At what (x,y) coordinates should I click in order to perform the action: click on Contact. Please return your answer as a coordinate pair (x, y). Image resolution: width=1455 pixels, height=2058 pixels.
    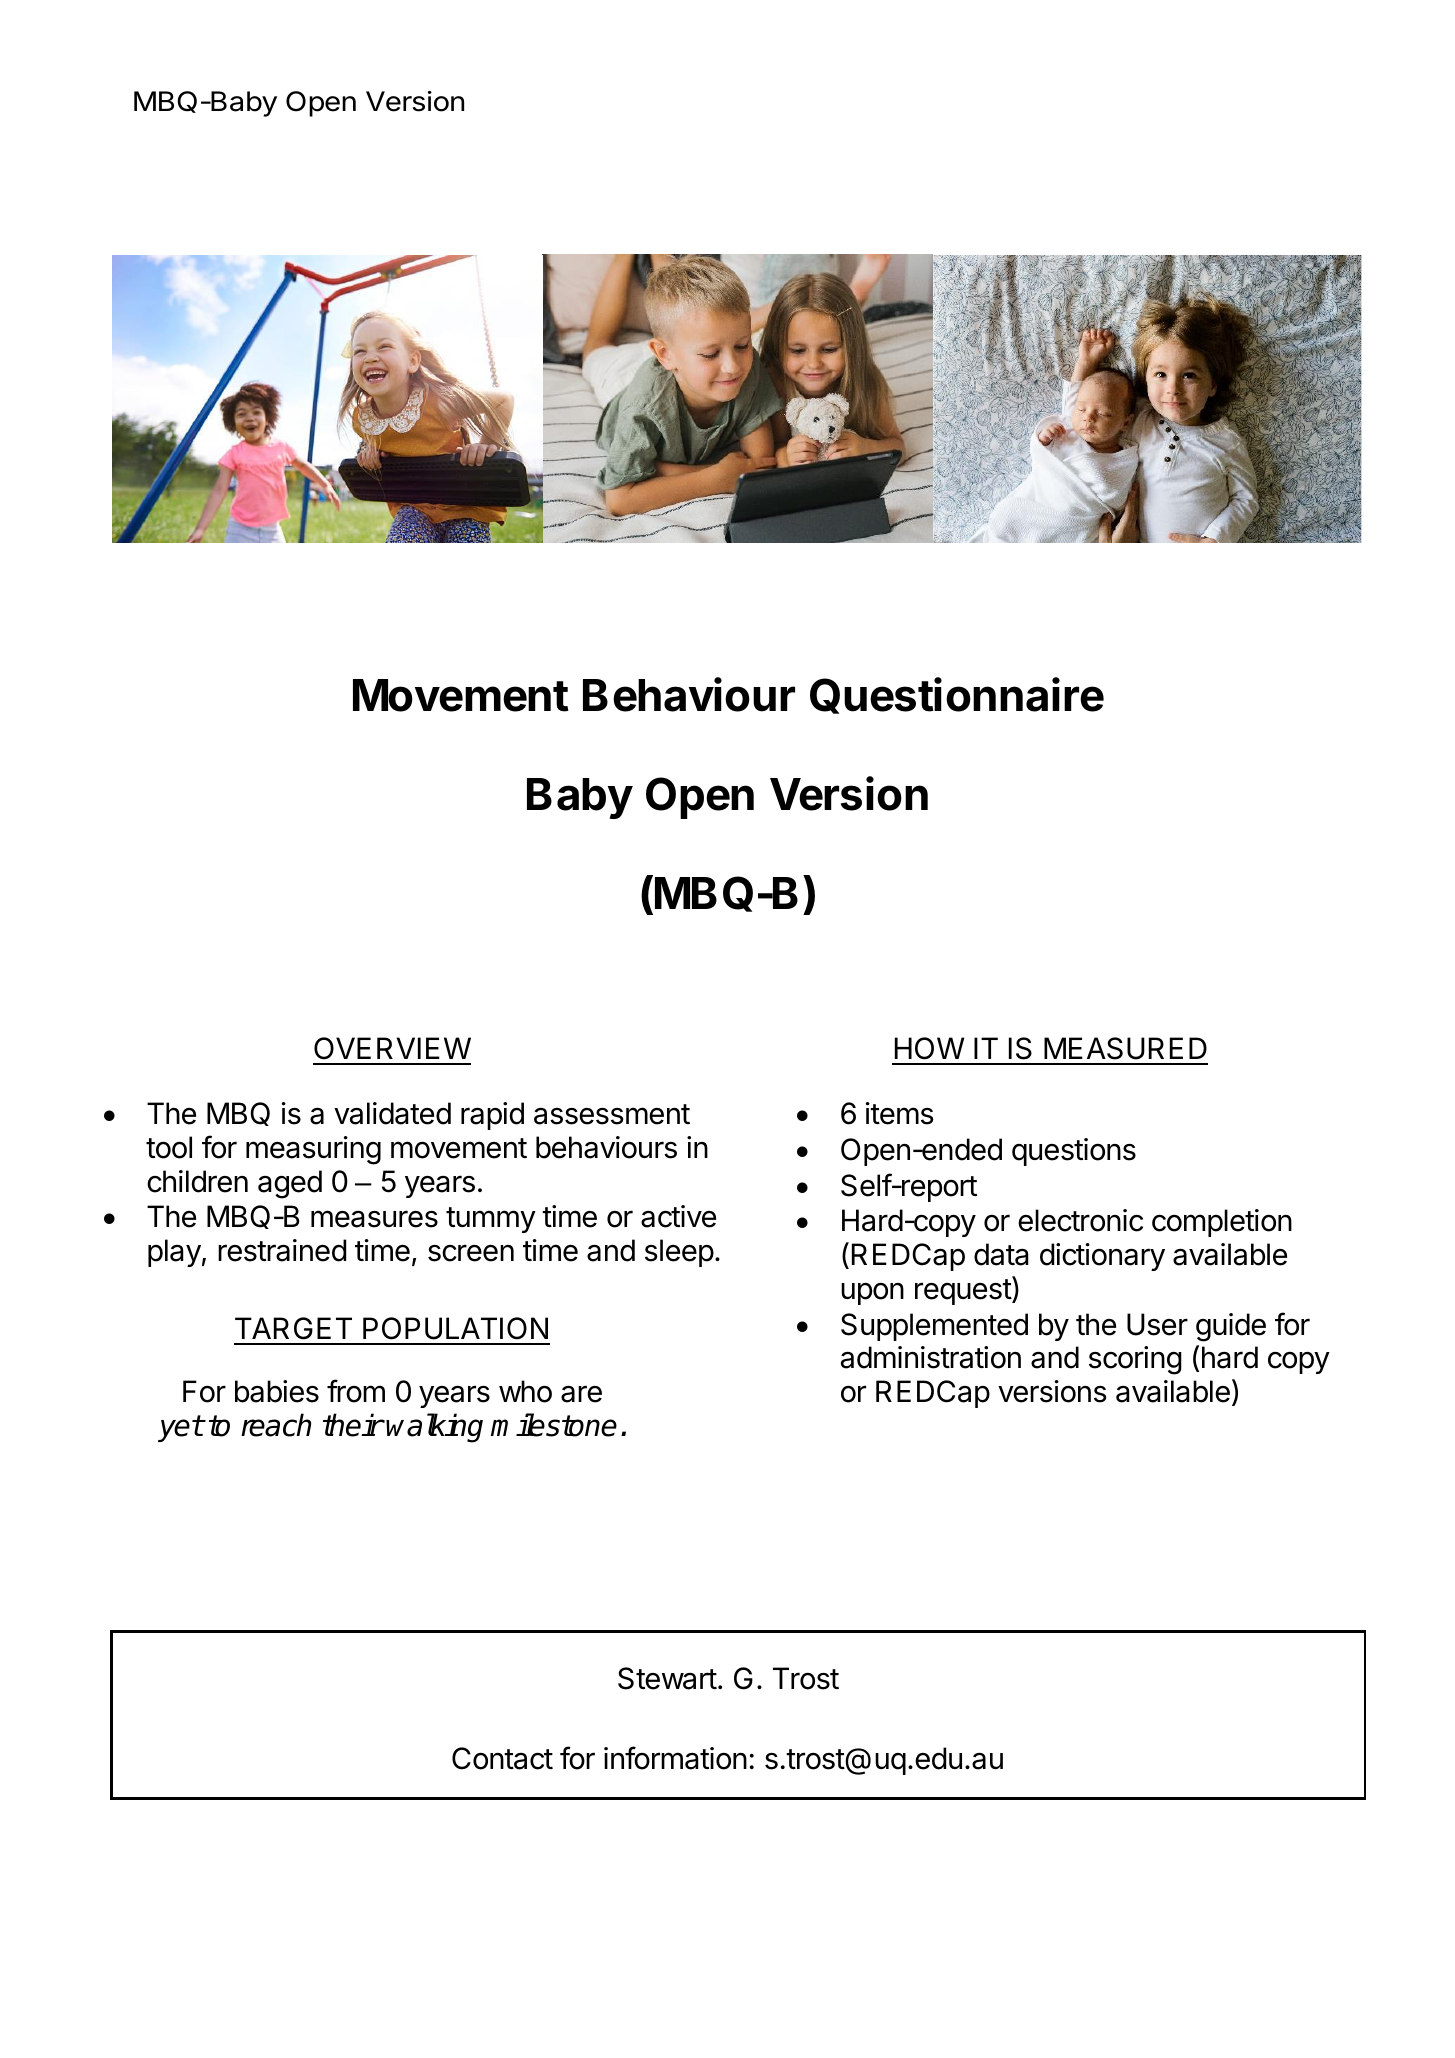
    Looking at the image, I should click on (502, 1758).
